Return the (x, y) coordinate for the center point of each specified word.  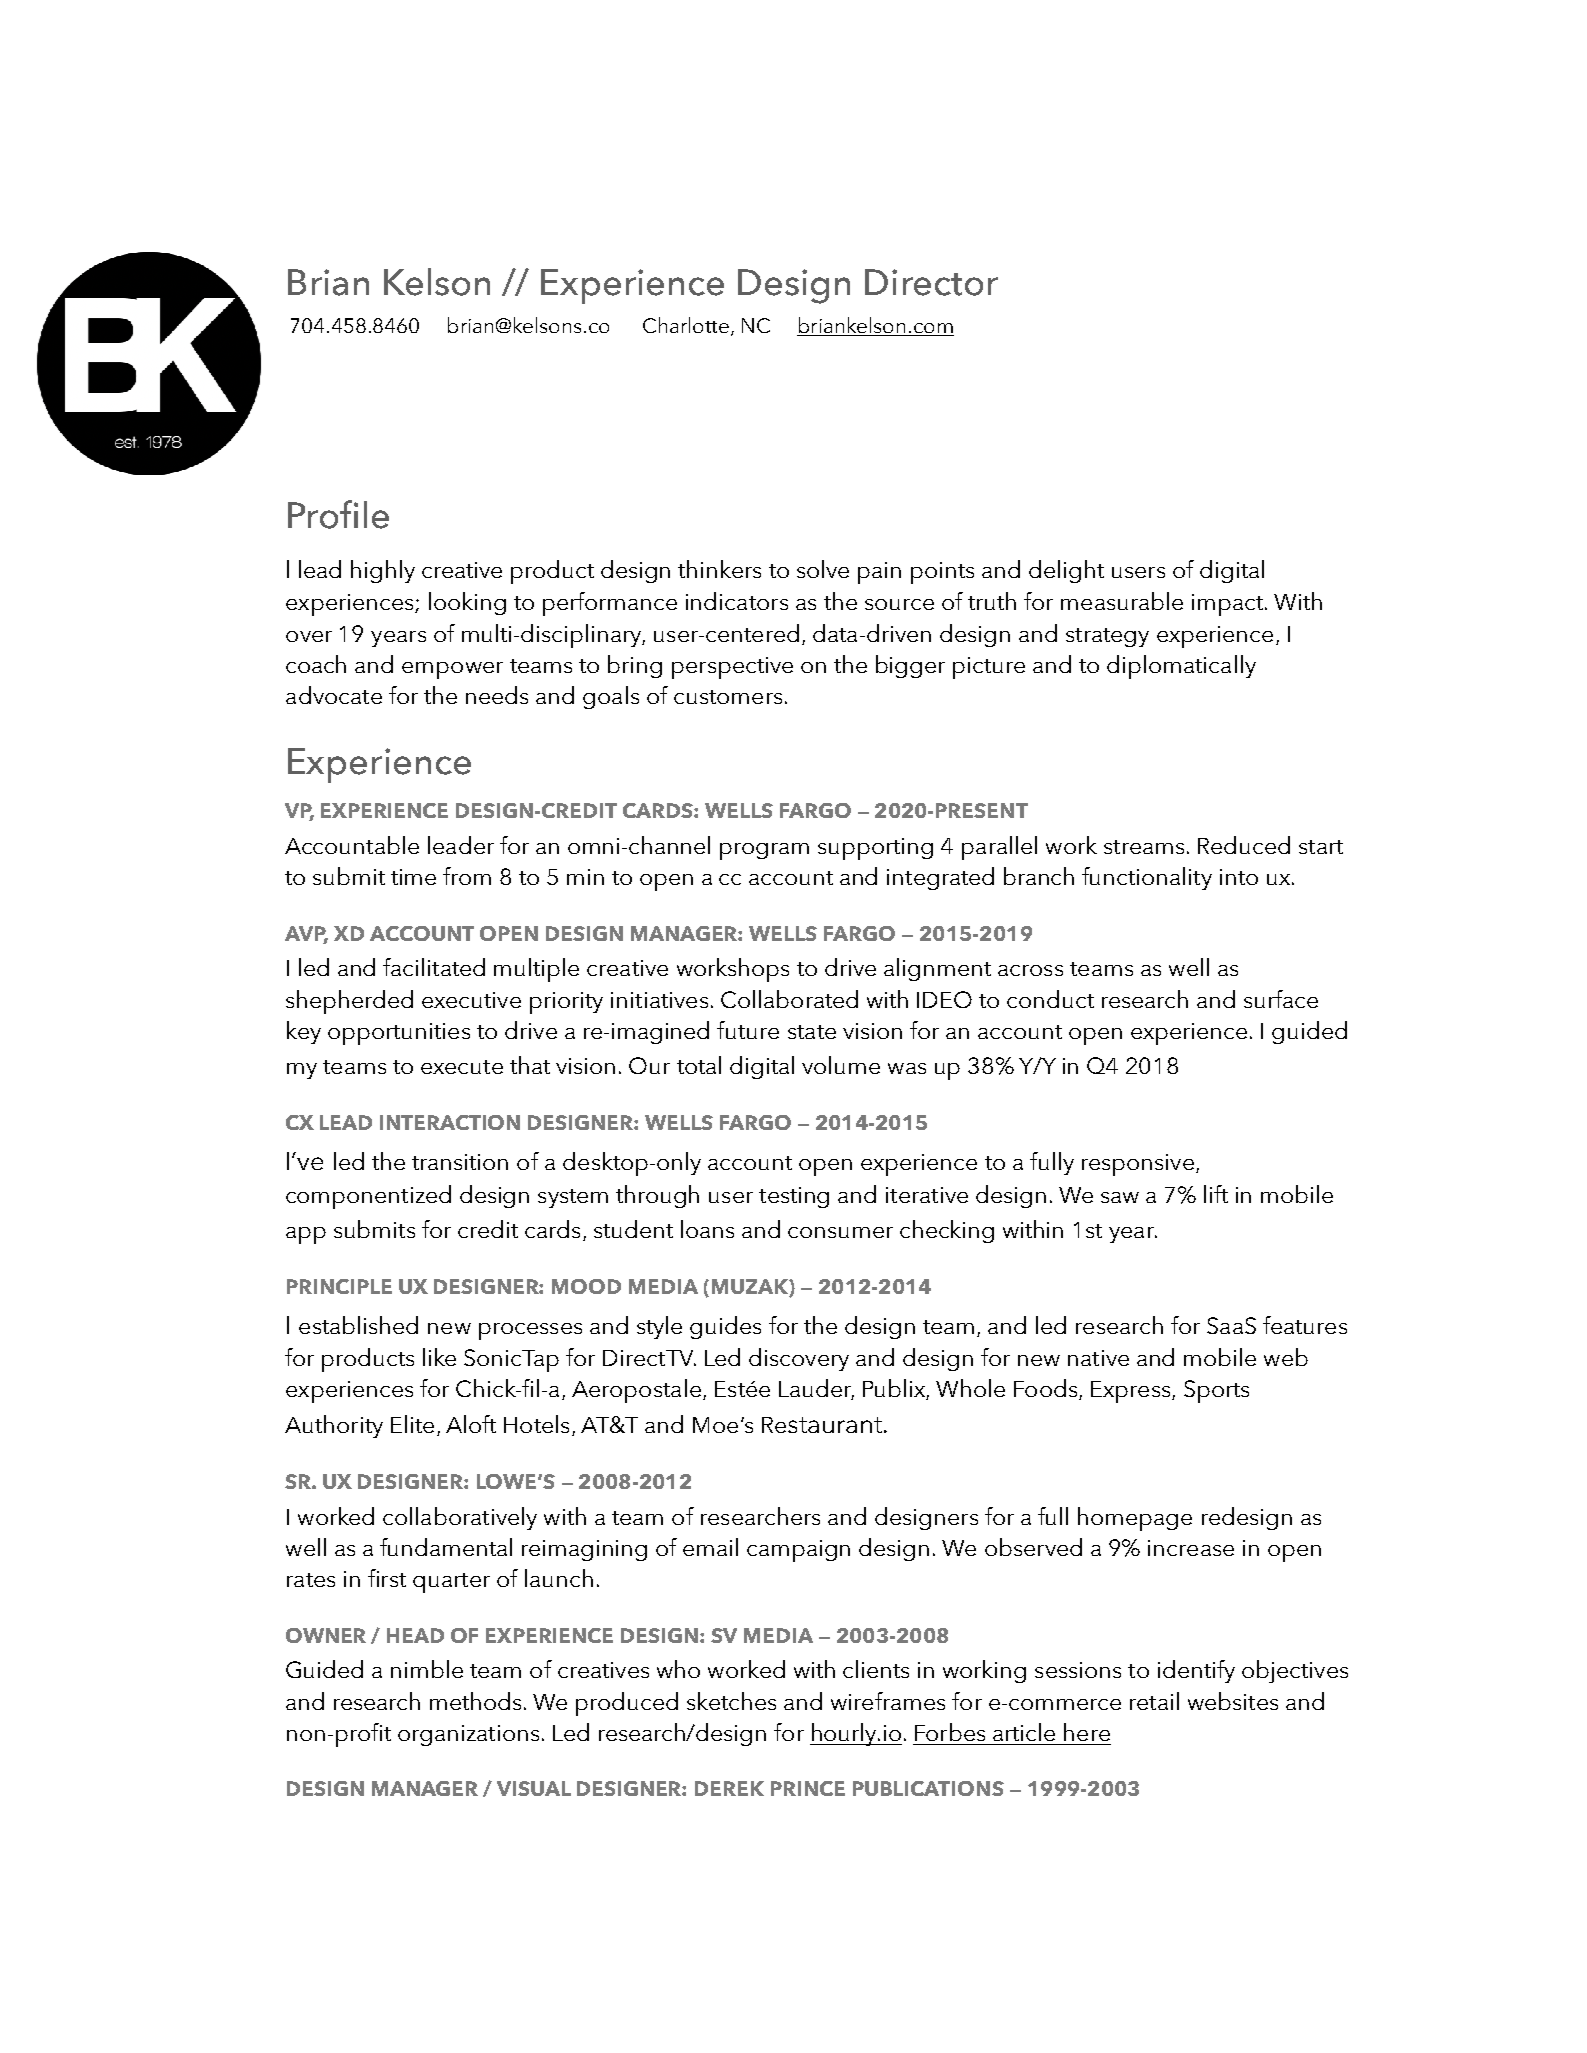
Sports (1216, 1391)
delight (1066, 571)
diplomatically (1181, 667)
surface (1281, 999)
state (812, 1032)
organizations (468, 1735)
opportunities (399, 1034)
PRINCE (808, 1788)
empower (452, 670)
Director (931, 282)
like (439, 1357)
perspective (732, 668)
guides (725, 1327)
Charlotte (687, 326)
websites (1233, 1701)
